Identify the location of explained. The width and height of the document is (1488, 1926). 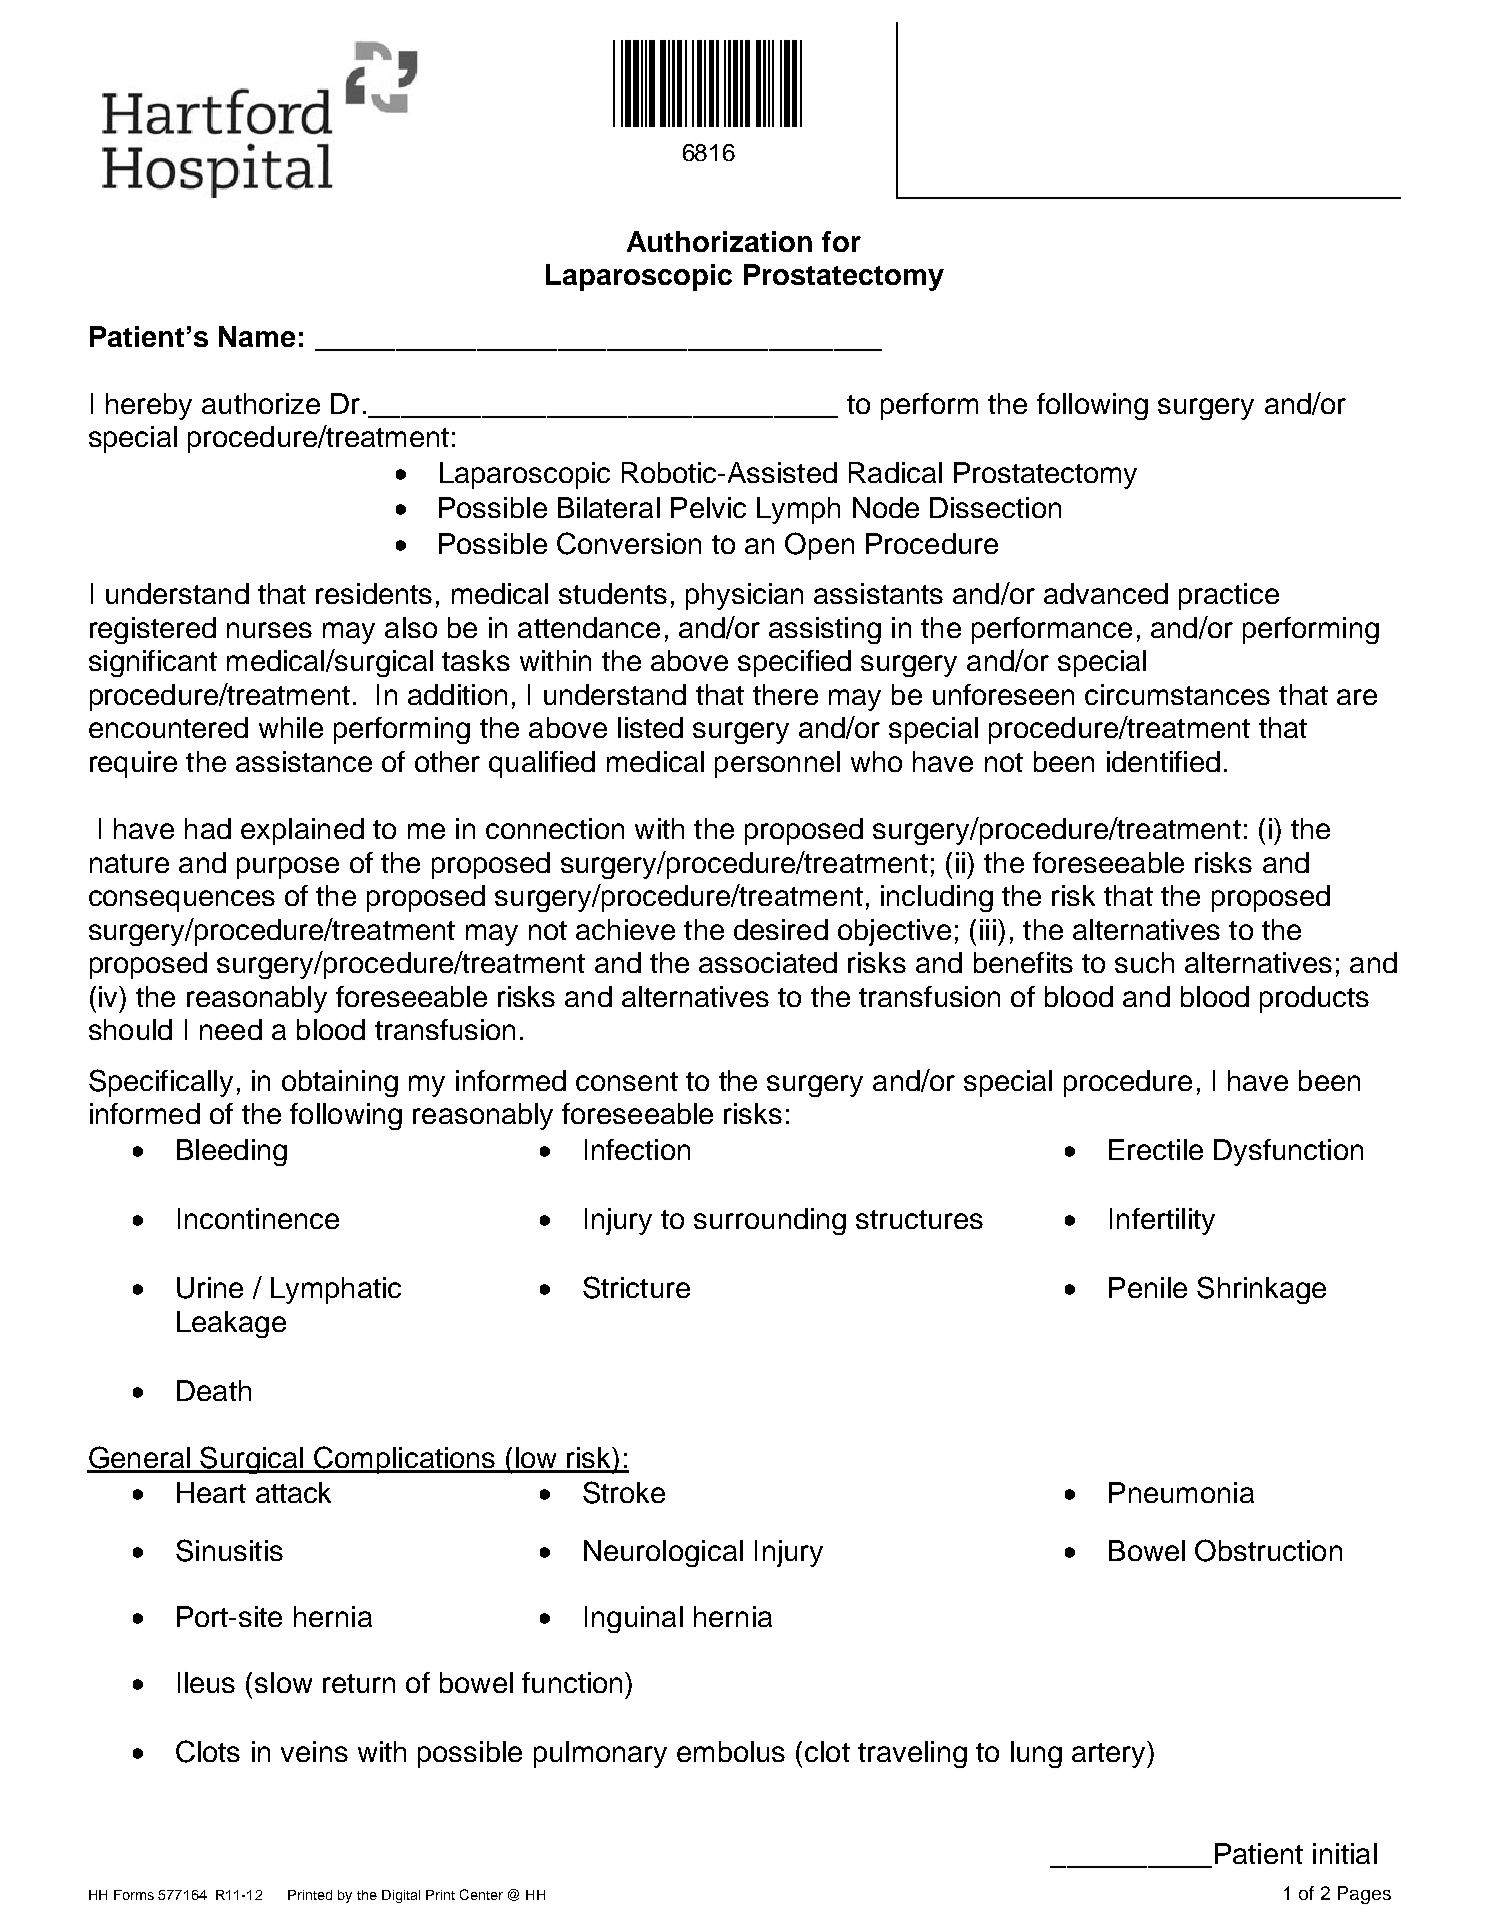
(302, 831).
